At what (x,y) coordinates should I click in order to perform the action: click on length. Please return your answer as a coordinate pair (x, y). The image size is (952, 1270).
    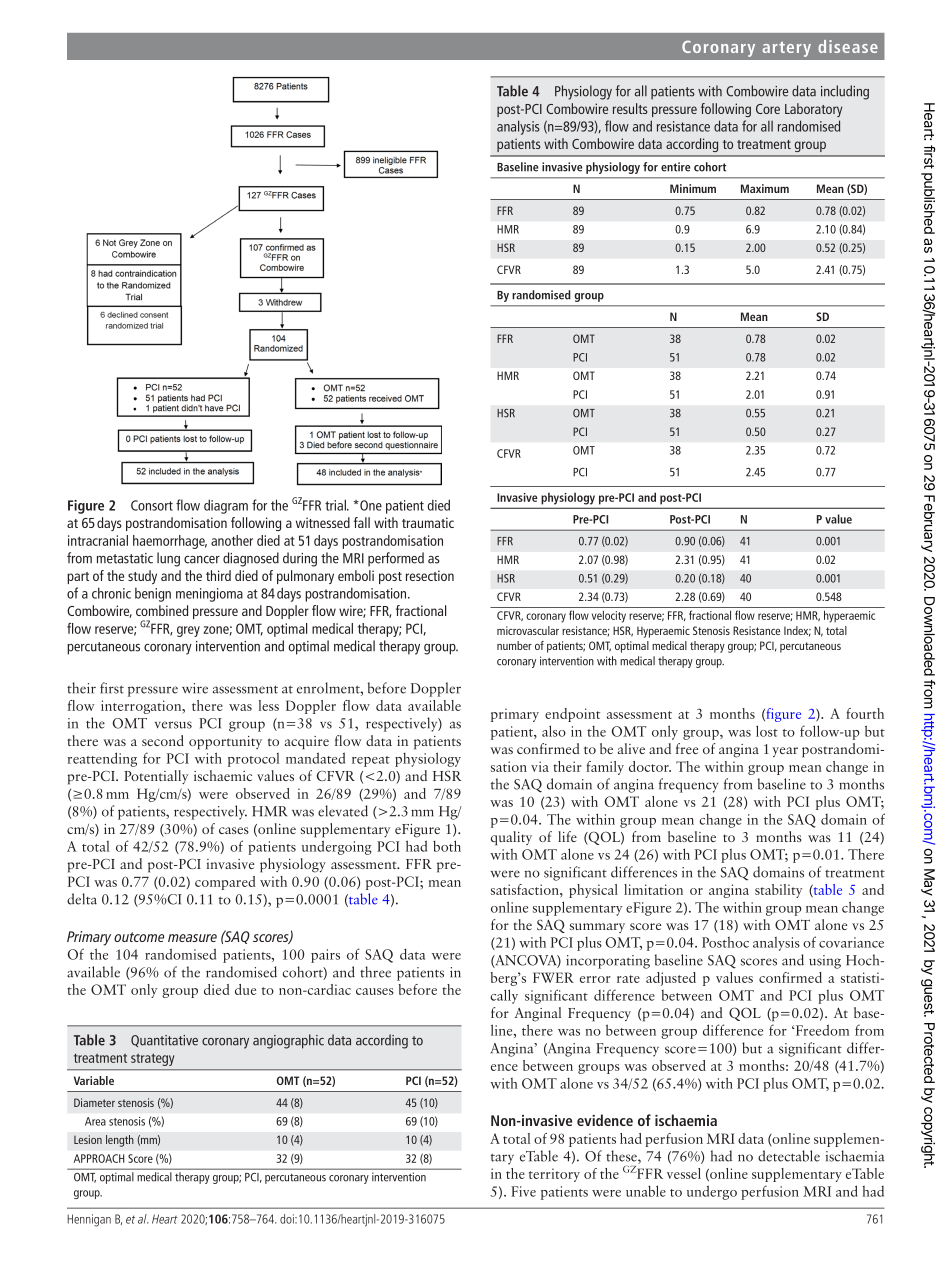
    Looking at the image, I should click on (120, 1141).
